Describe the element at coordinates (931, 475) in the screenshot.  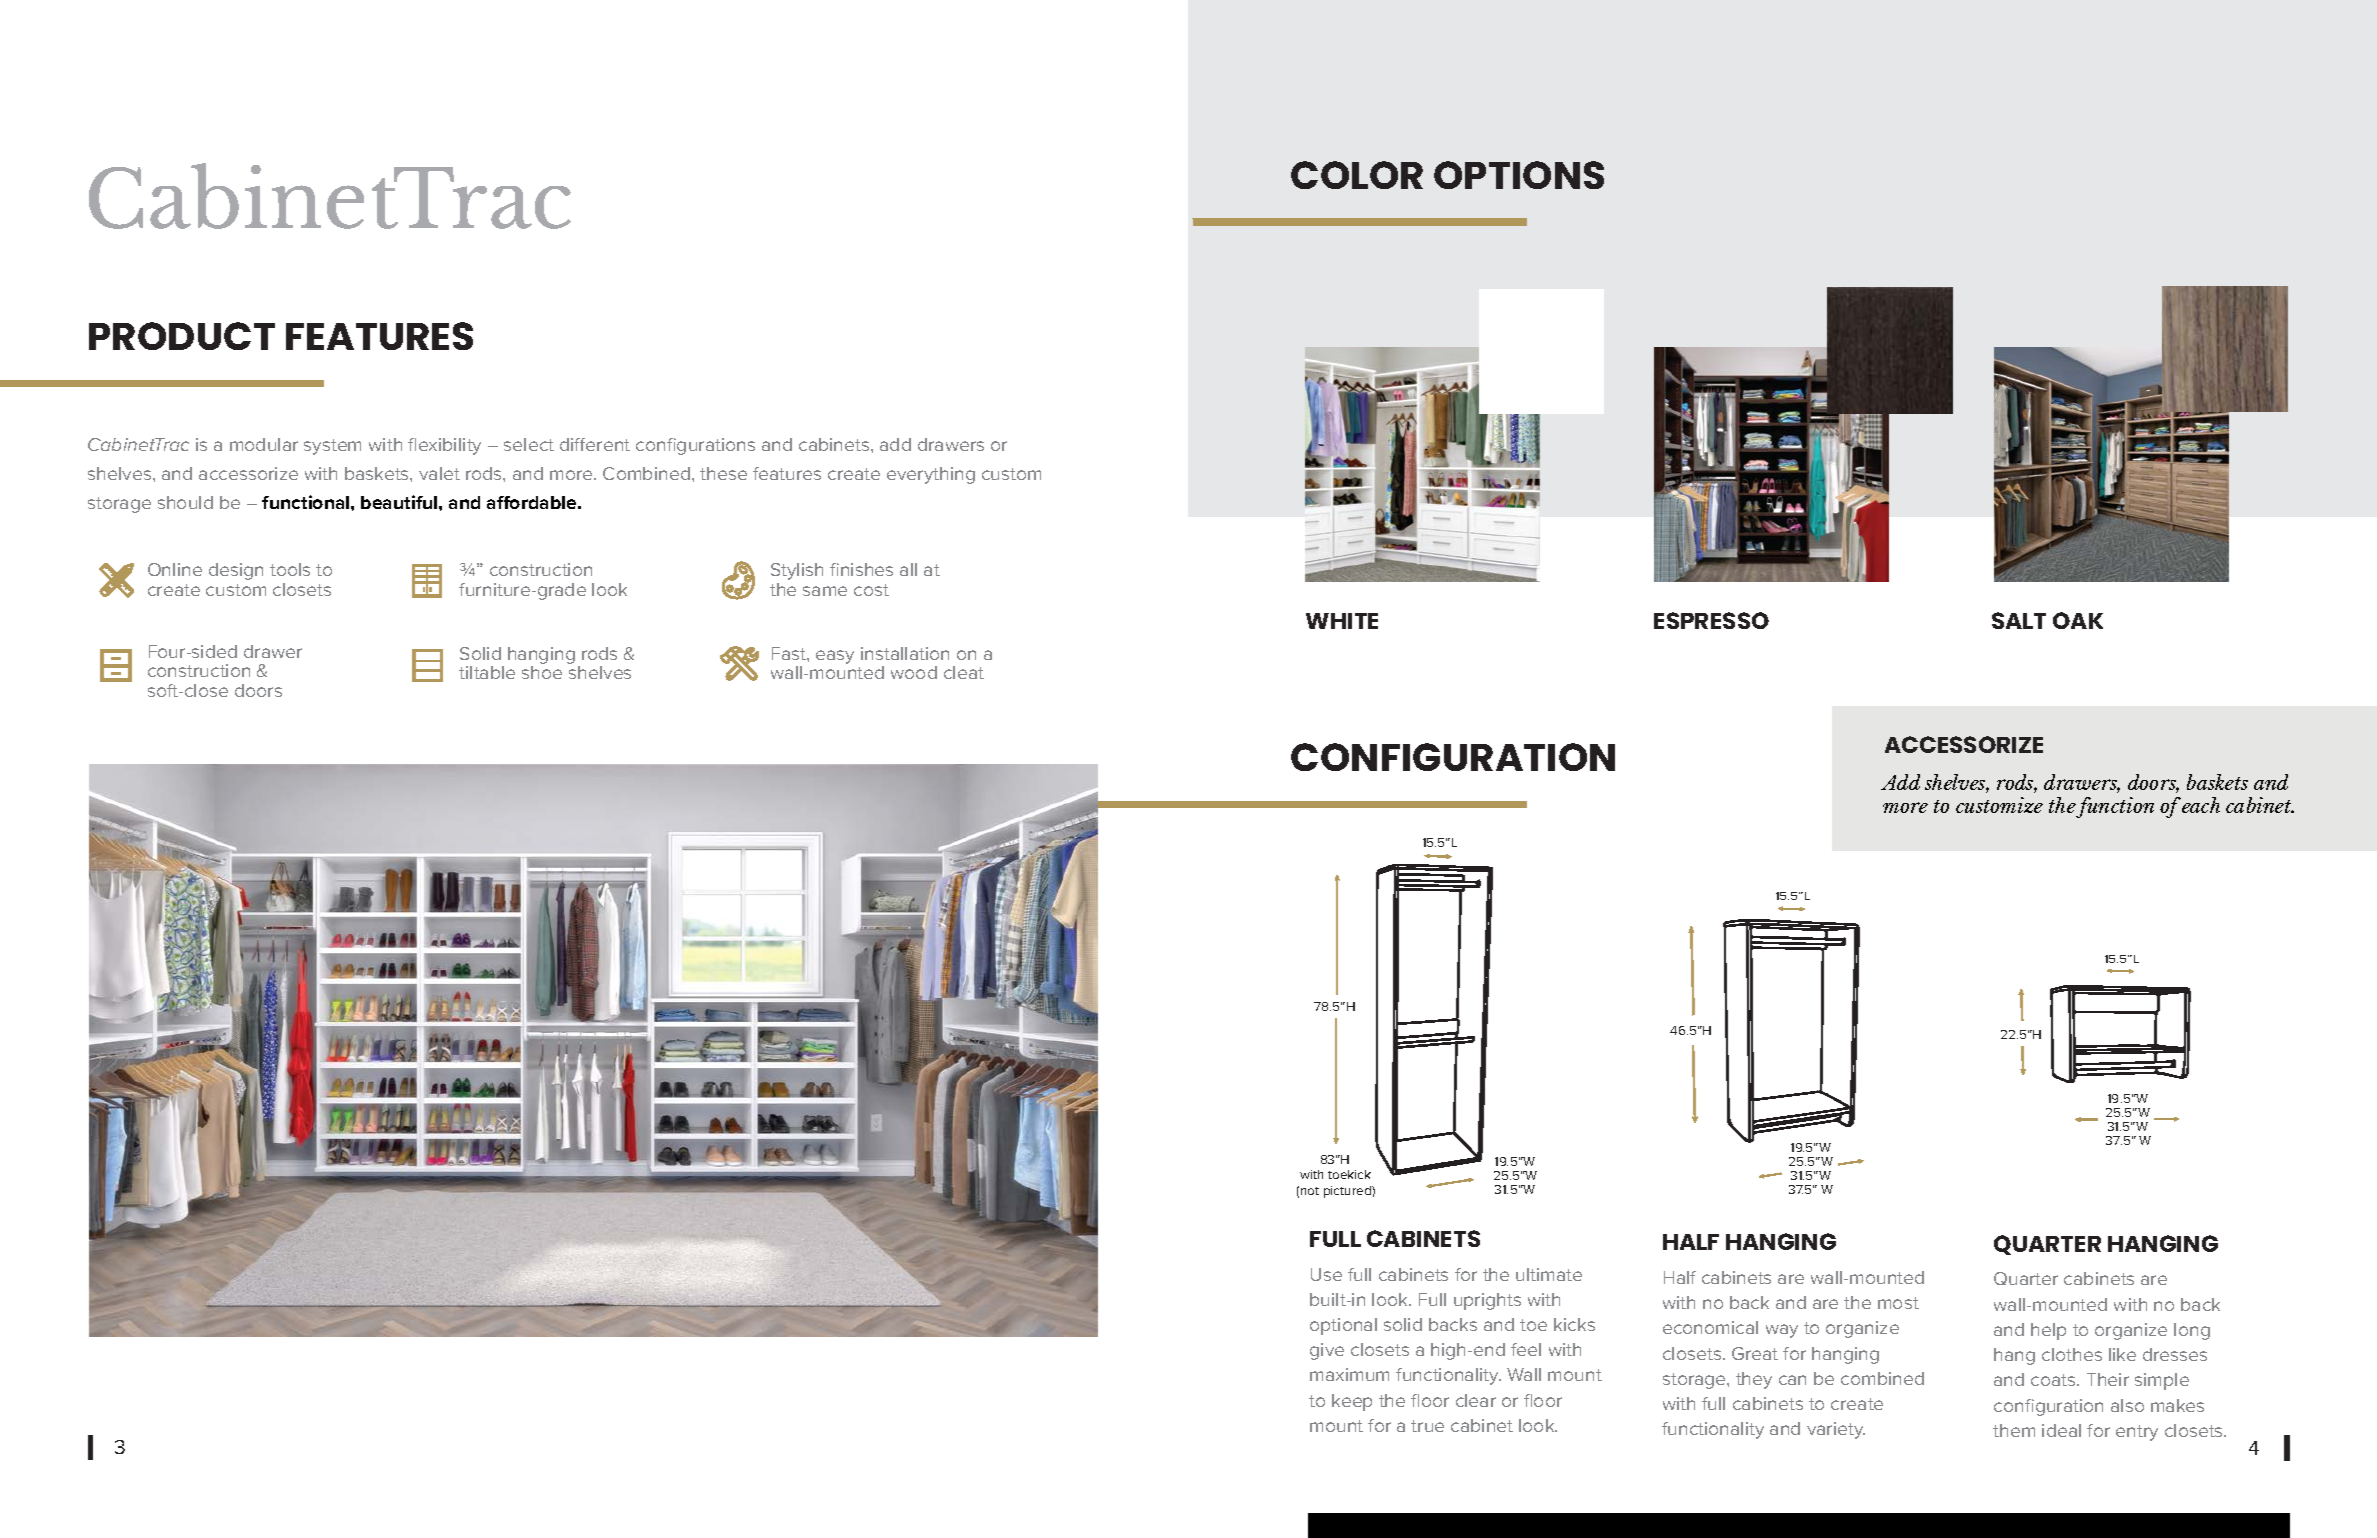
I see `everything` at that location.
